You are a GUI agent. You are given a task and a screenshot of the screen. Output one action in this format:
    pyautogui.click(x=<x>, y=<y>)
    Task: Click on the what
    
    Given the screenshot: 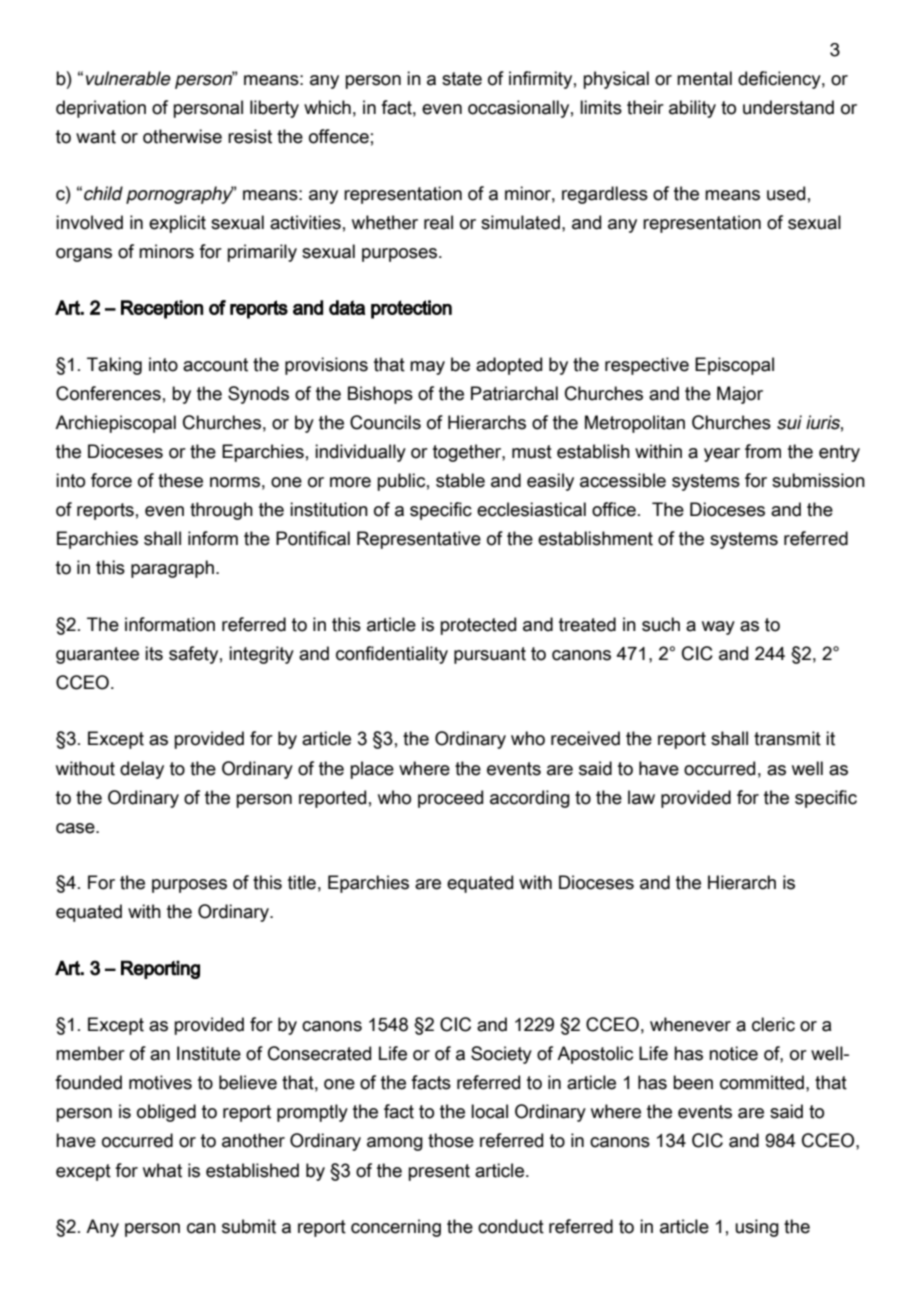 What is the action you would take?
    pyautogui.click(x=162, y=1170)
